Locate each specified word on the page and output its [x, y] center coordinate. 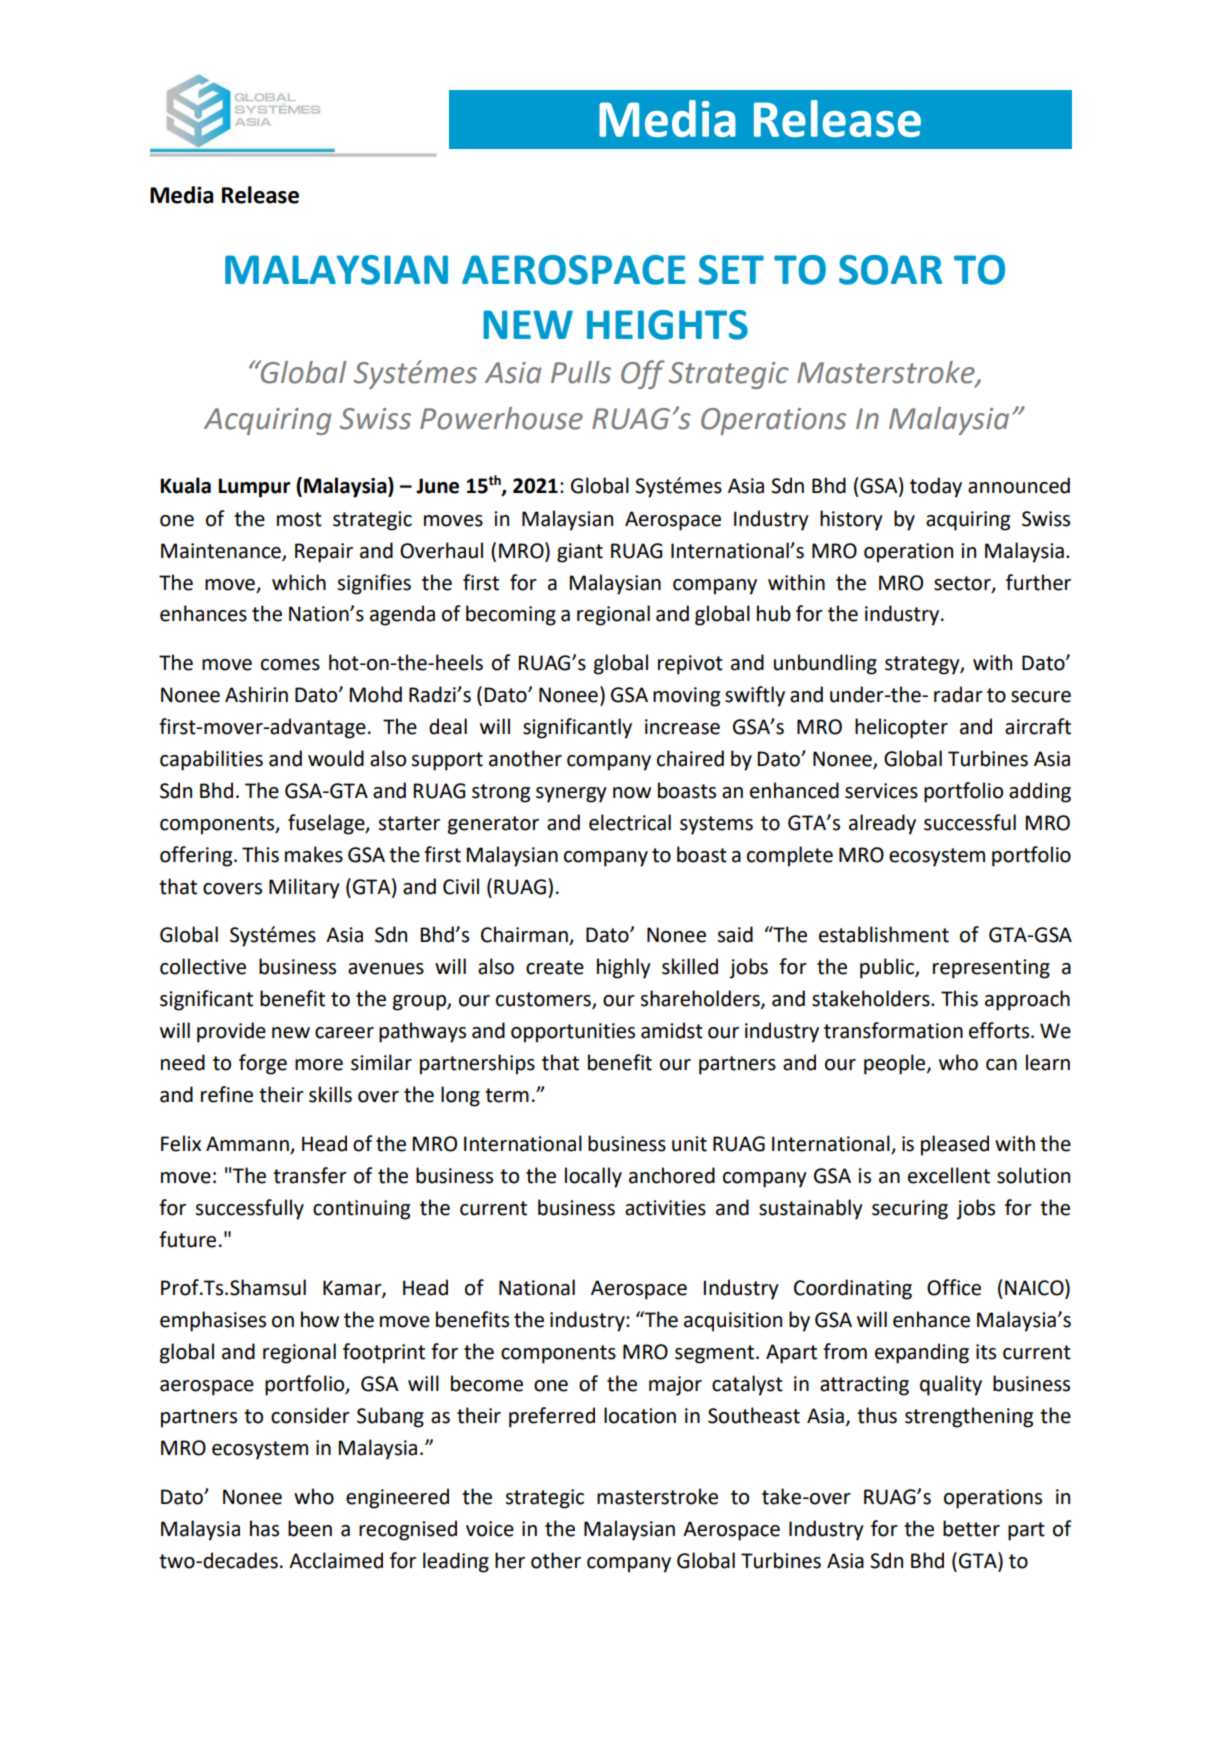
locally [593, 1177]
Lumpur [254, 488]
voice [490, 1529]
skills [330, 1094]
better [971, 1528]
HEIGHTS [667, 325]
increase [682, 727]
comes [290, 665]
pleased [955, 1145]
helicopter [901, 728]
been [310, 1528]
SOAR [890, 270]
